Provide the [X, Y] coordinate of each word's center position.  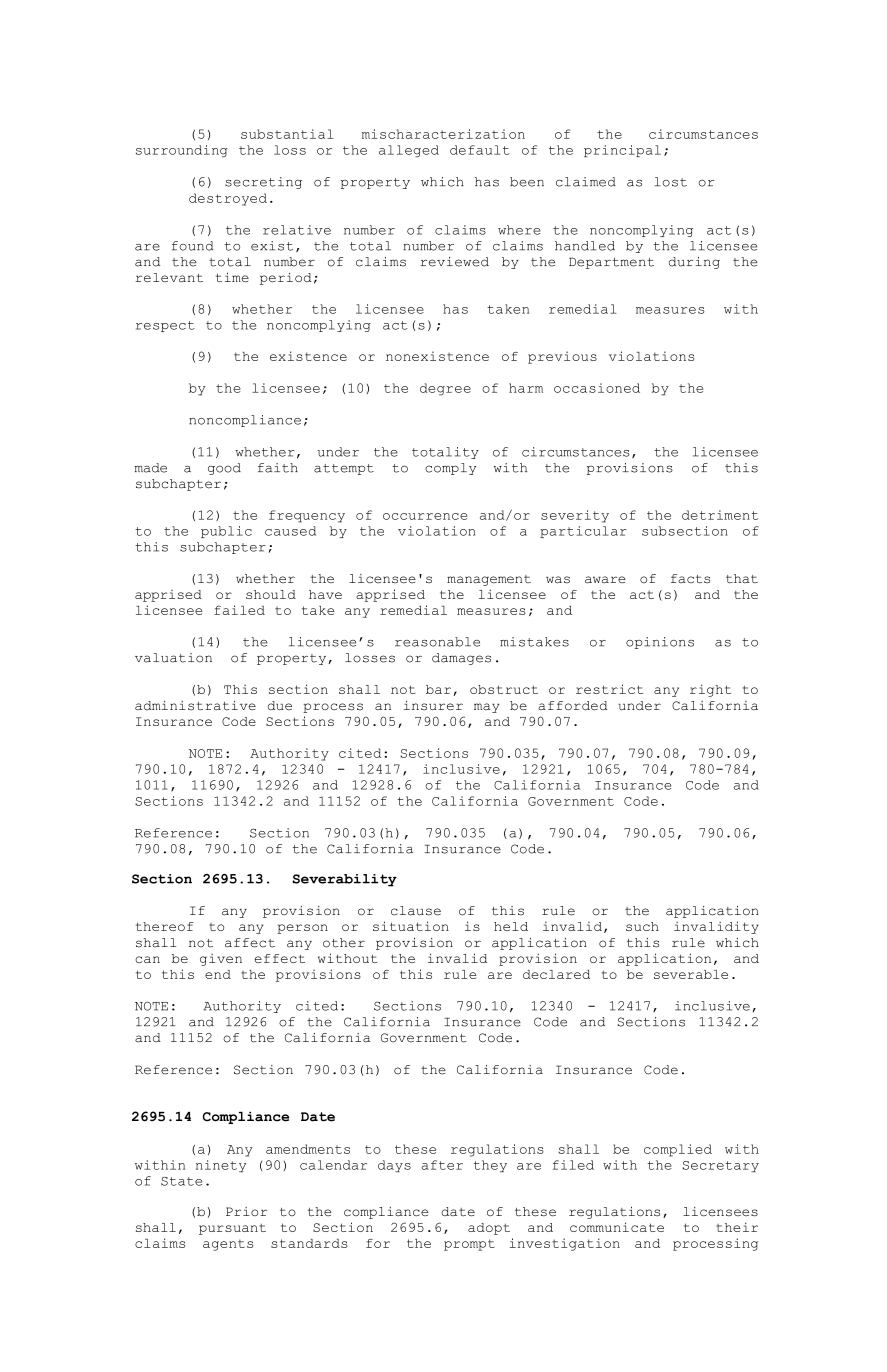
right [710, 690]
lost [670, 182]
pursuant [232, 1229]
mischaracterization [443, 134]
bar [438, 689]
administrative [195, 705]
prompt [469, 1245]
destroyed [228, 199]
